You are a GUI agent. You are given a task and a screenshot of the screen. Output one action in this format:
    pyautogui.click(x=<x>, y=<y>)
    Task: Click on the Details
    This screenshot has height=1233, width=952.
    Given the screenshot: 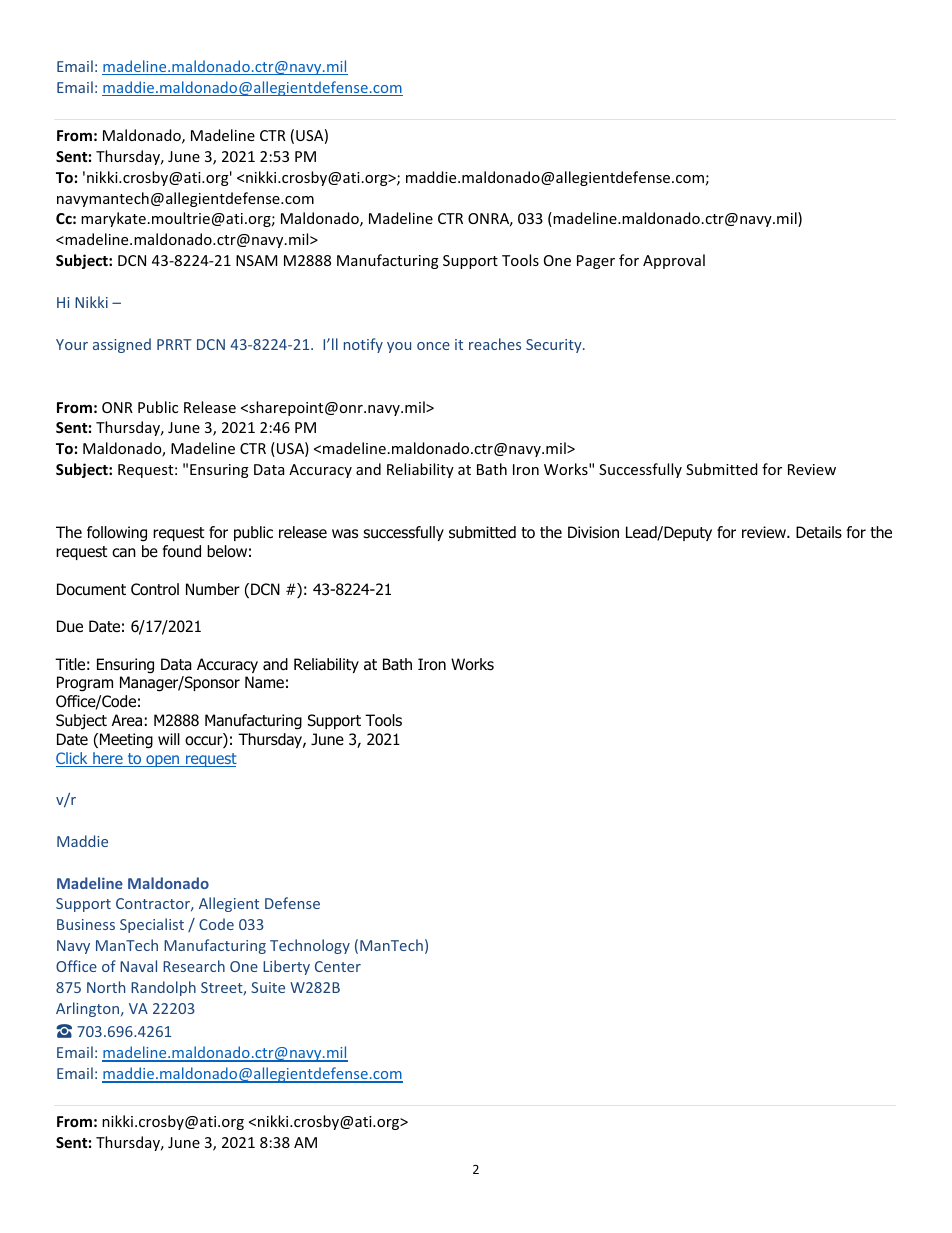 What is the action you would take?
    pyautogui.click(x=819, y=532)
